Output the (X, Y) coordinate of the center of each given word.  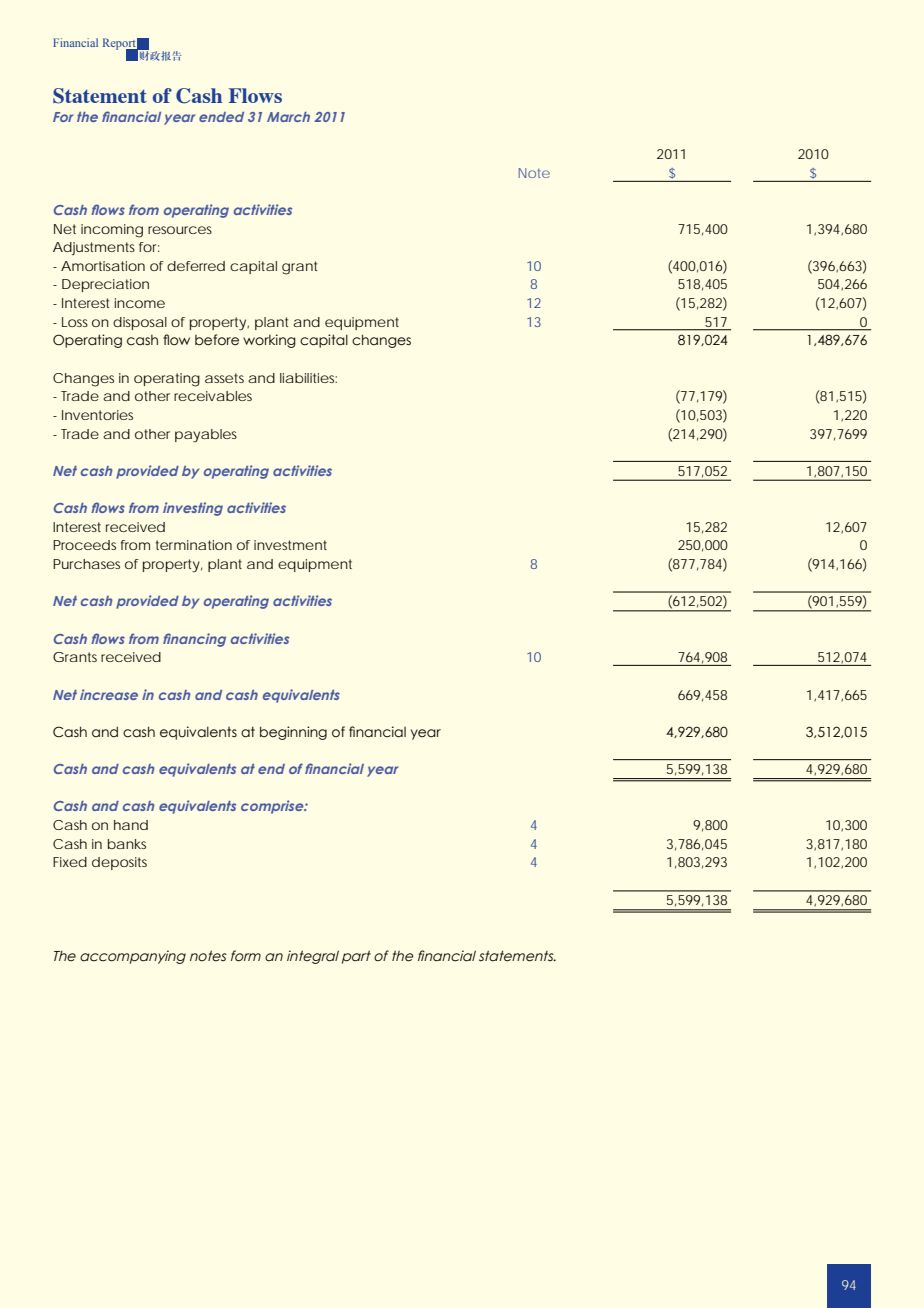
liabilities (308, 378)
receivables (213, 396)
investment (290, 545)
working (269, 341)
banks (127, 844)
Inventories (97, 415)
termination (193, 545)
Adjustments (94, 248)
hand (131, 825)
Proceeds (84, 545)
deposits (119, 863)
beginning (293, 733)
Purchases (86, 564)
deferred (196, 266)
